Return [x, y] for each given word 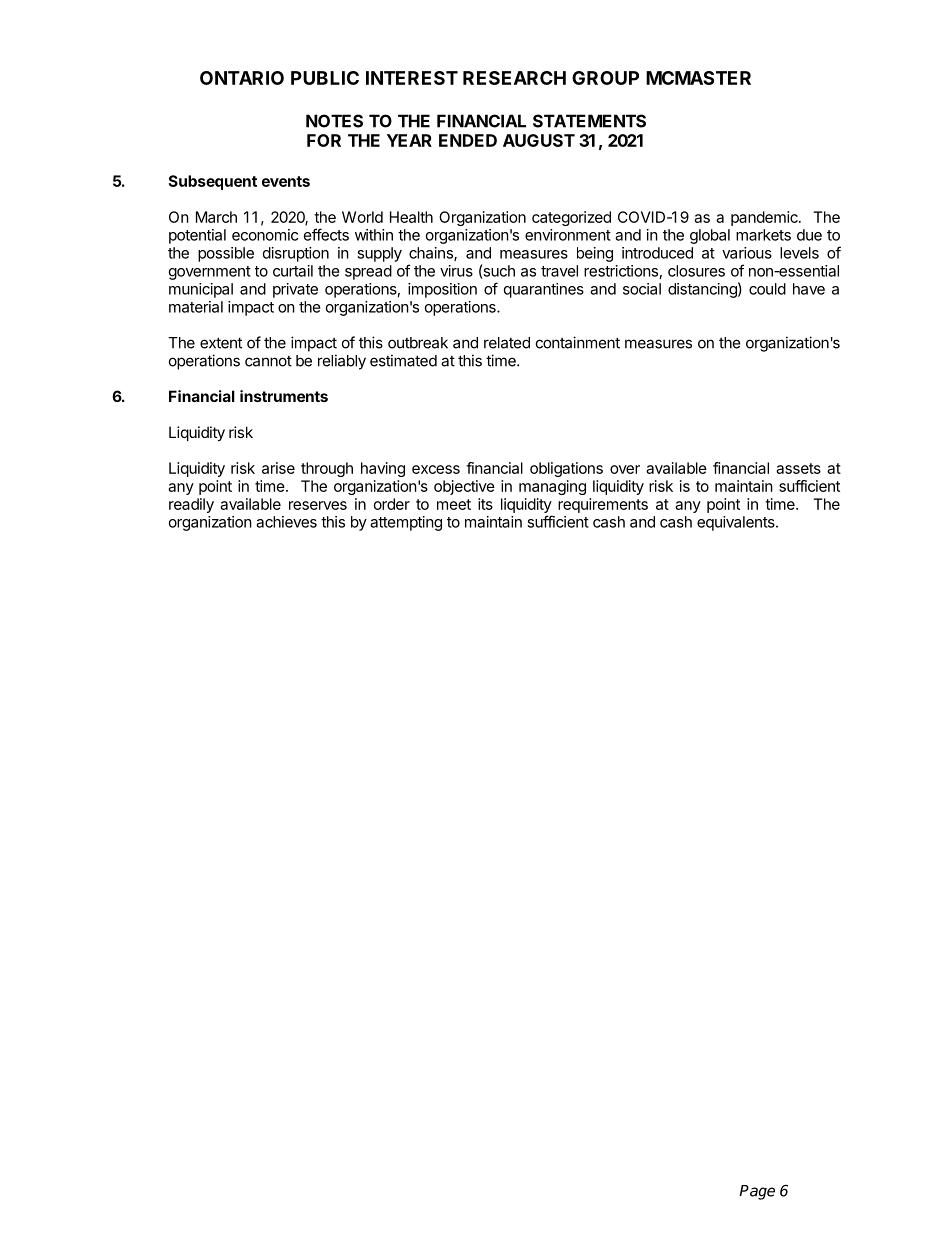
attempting [406, 523]
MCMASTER [698, 78]
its [485, 504]
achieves [286, 522]
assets [798, 468]
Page [757, 1192]
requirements [603, 505]
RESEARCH [514, 78]
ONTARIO [242, 78]
